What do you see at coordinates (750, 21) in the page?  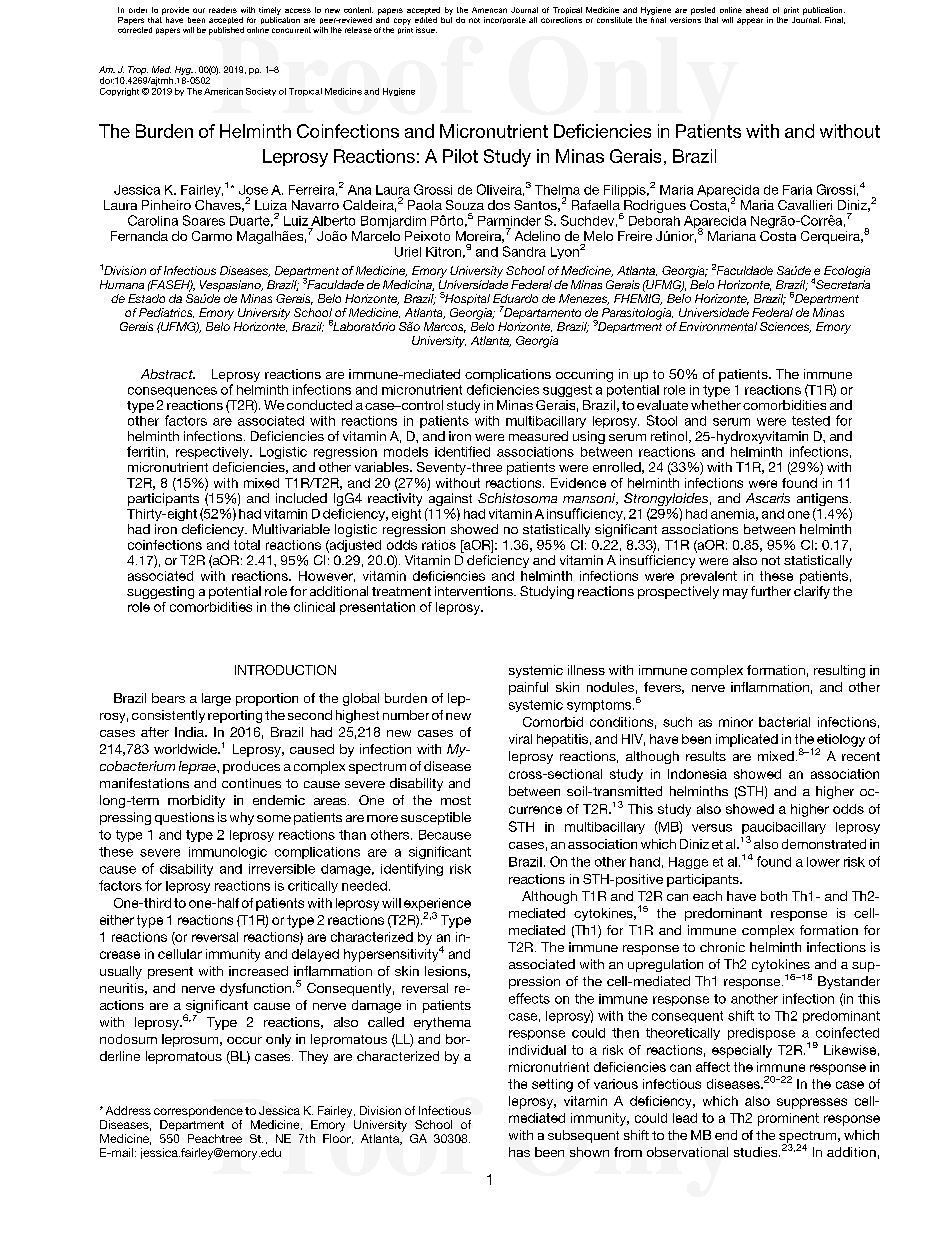 I see `appear` at bounding box center [750, 21].
